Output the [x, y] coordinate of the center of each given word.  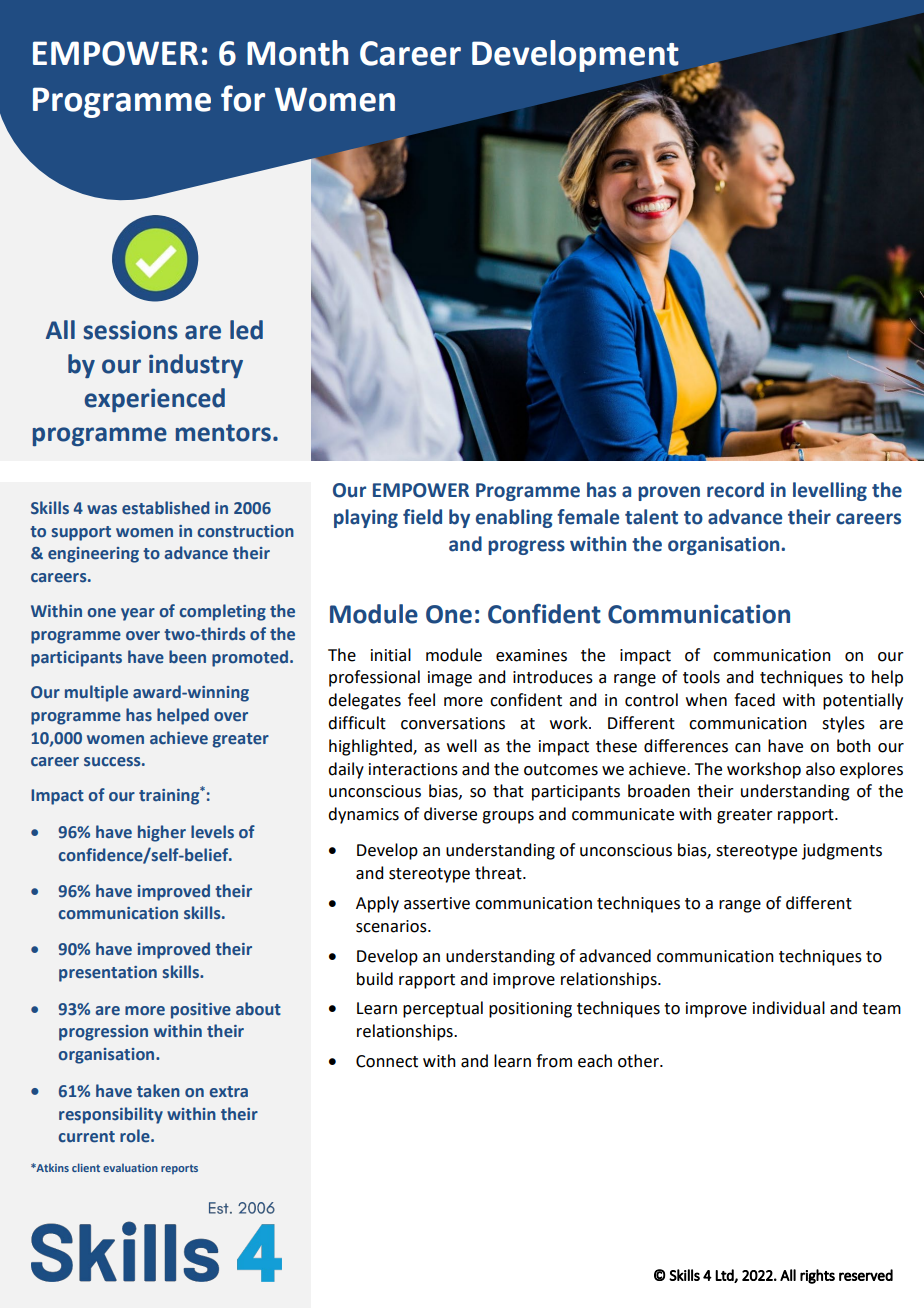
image [450, 679]
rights [817, 1276]
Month [297, 53]
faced [754, 700]
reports [179, 1169]
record [735, 490]
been [187, 657]
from [554, 1061]
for [243, 98]
